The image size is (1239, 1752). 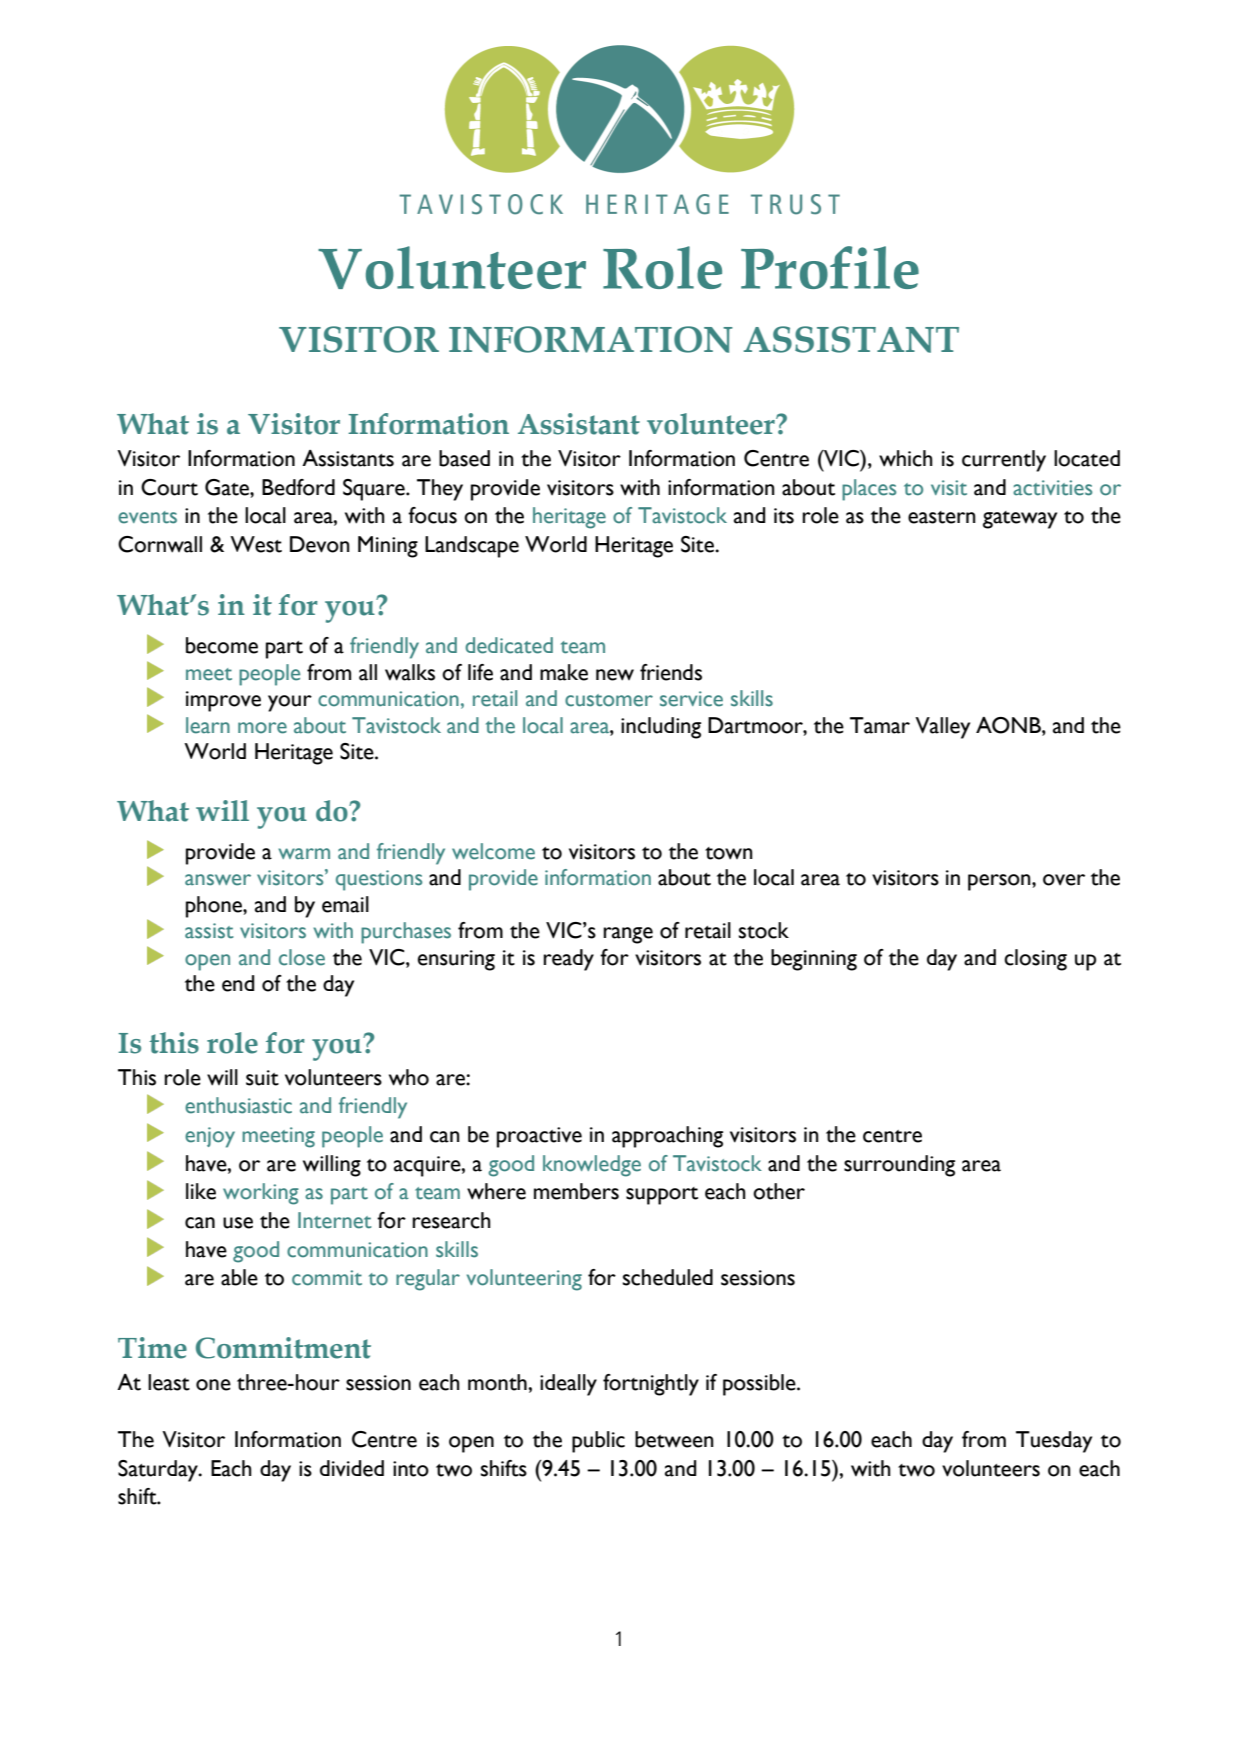 I want to click on Bedford, so click(x=298, y=487).
